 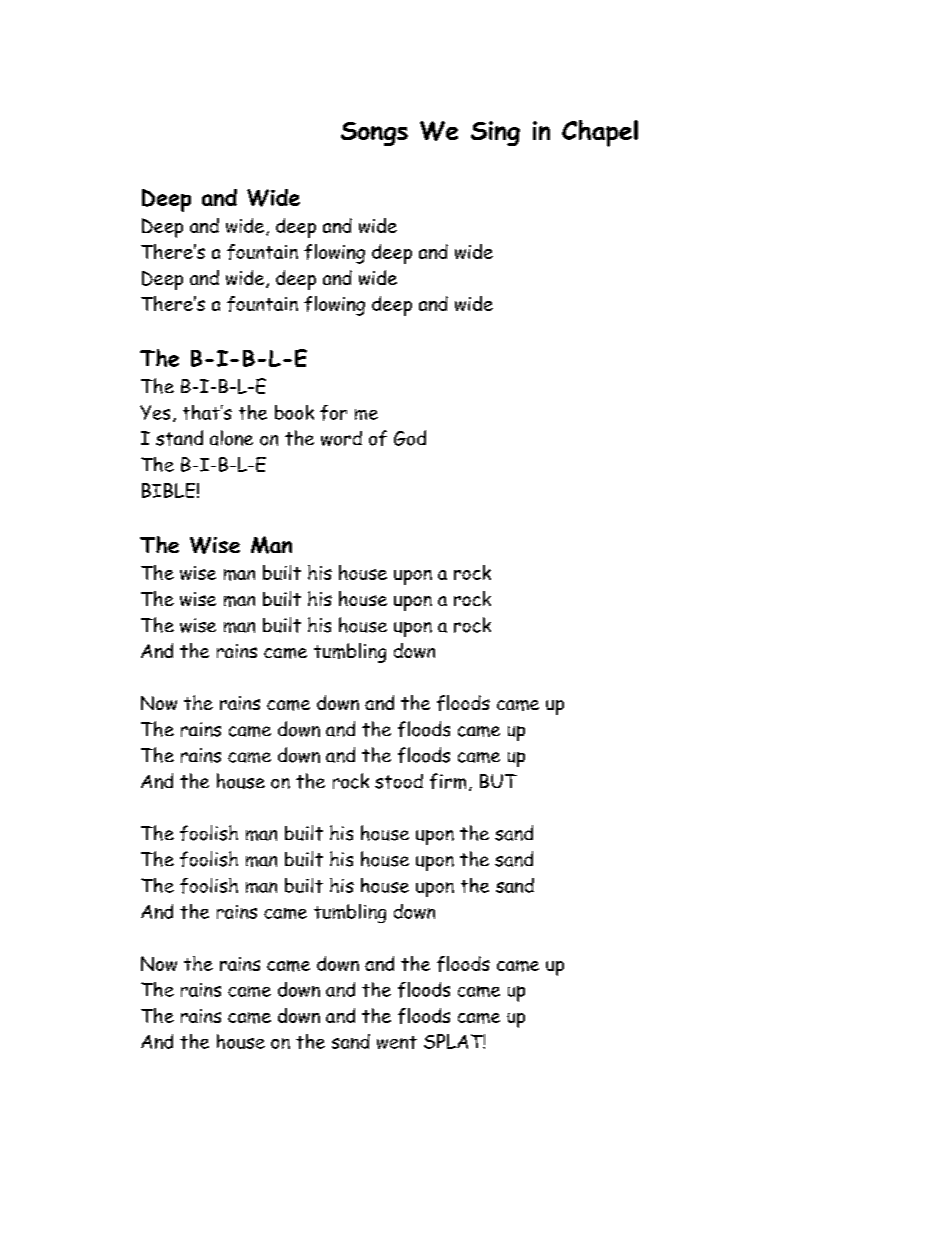 I want to click on went, so click(x=397, y=1042).
